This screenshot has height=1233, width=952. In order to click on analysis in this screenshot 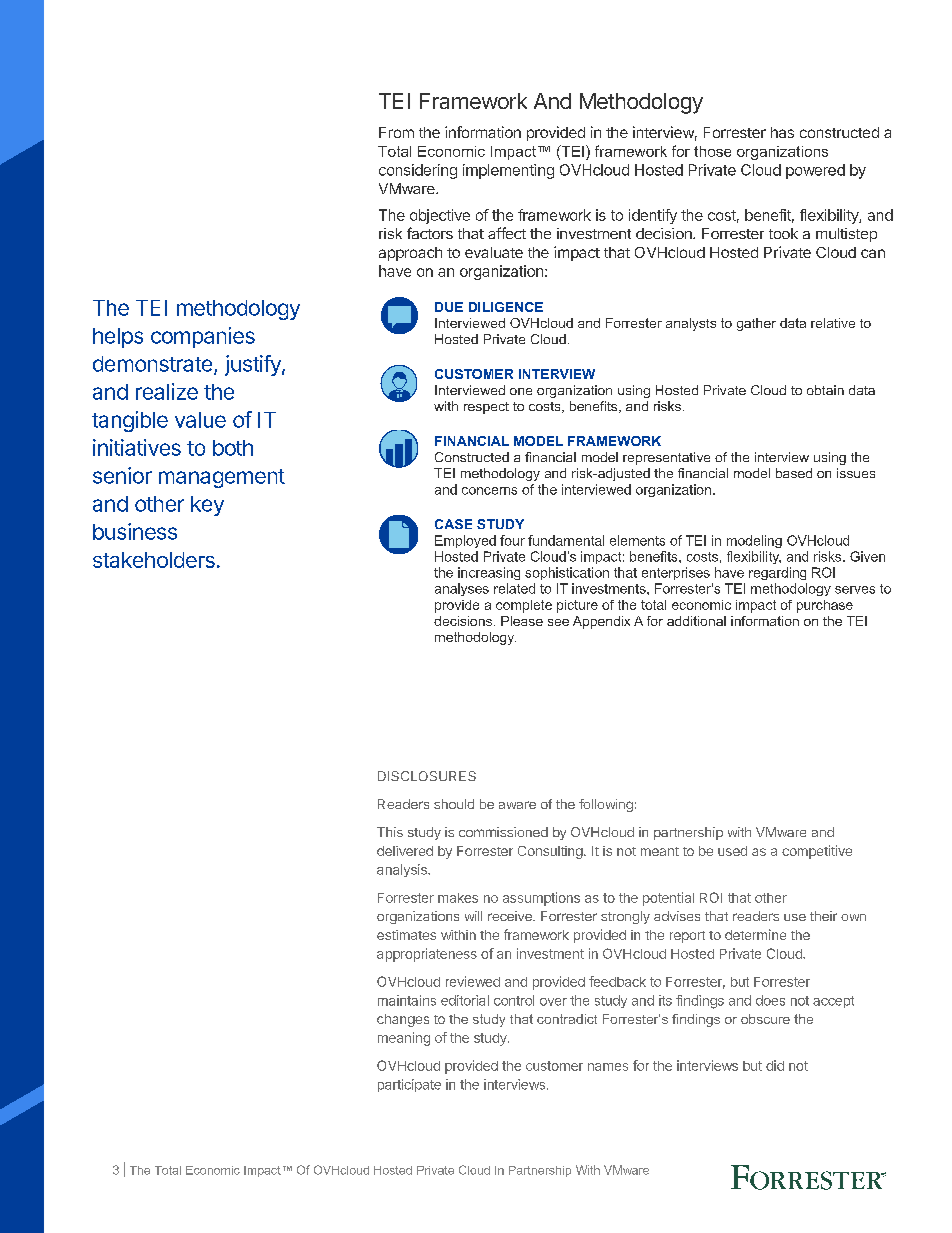, I will do `click(403, 870)`.
